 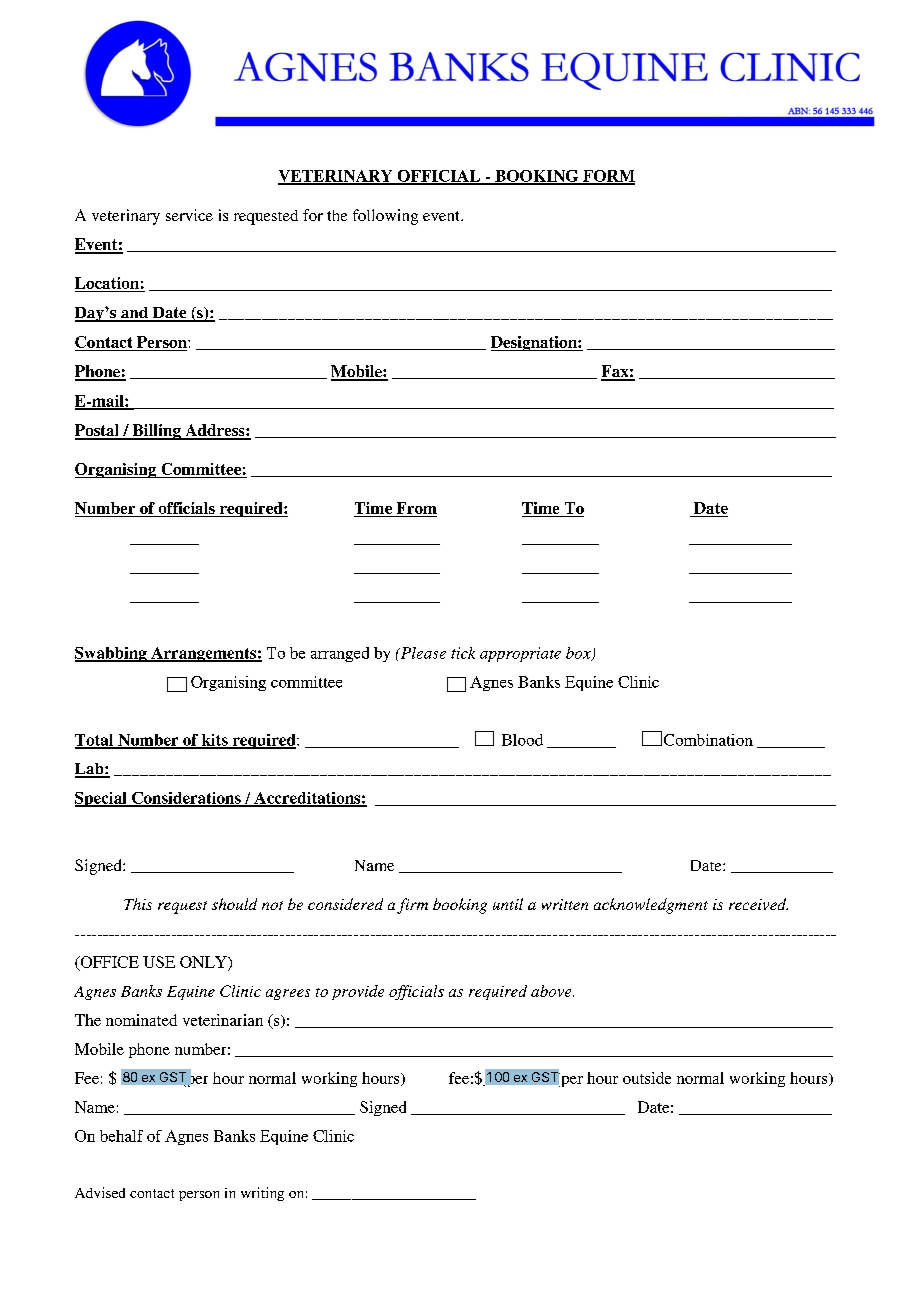 What do you see at coordinates (385, 217) in the screenshot?
I see `following` at bounding box center [385, 217].
